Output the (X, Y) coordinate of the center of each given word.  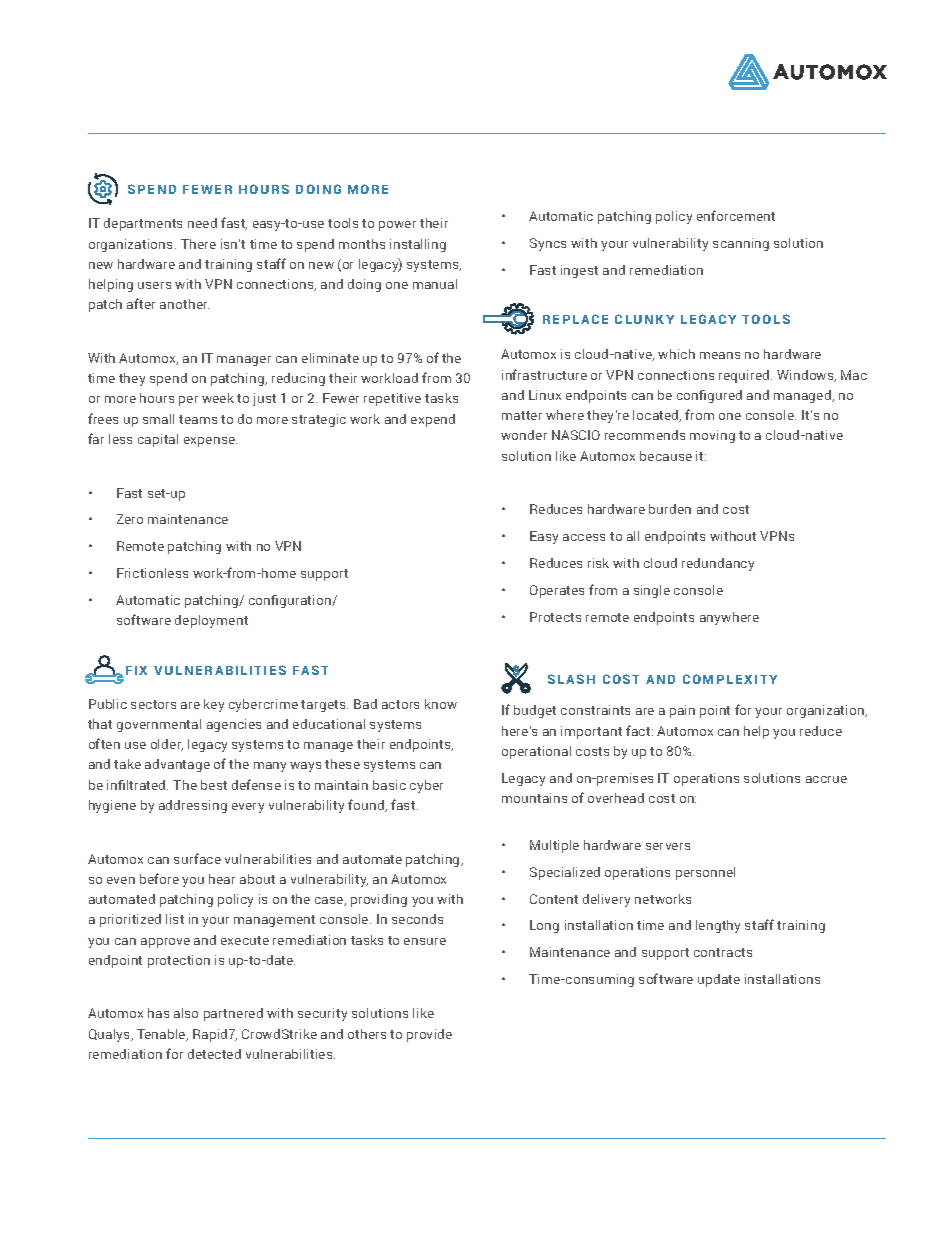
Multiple (554, 846)
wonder (524, 435)
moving (712, 436)
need (202, 223)
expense (210, 442)
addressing (193, 806)
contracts (723, 952)
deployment (211, 621)
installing (418, 245)
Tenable (162, 1035)
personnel (705, 873)
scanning (741, 244)
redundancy (718, 564)
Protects (555, 617)
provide (429, 1035)
